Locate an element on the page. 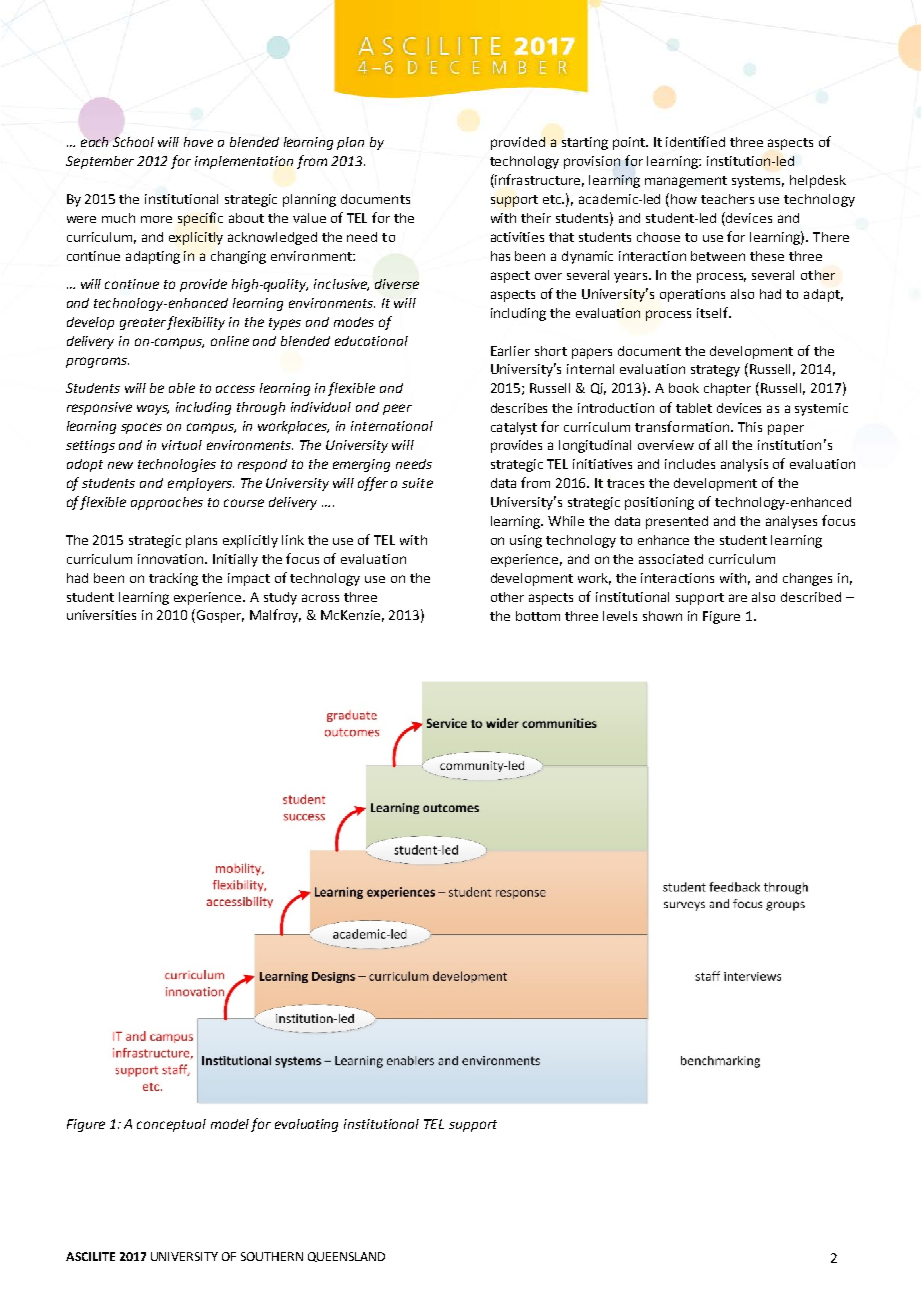  QUEENSLAND is located at coordinates (346, 1257).
